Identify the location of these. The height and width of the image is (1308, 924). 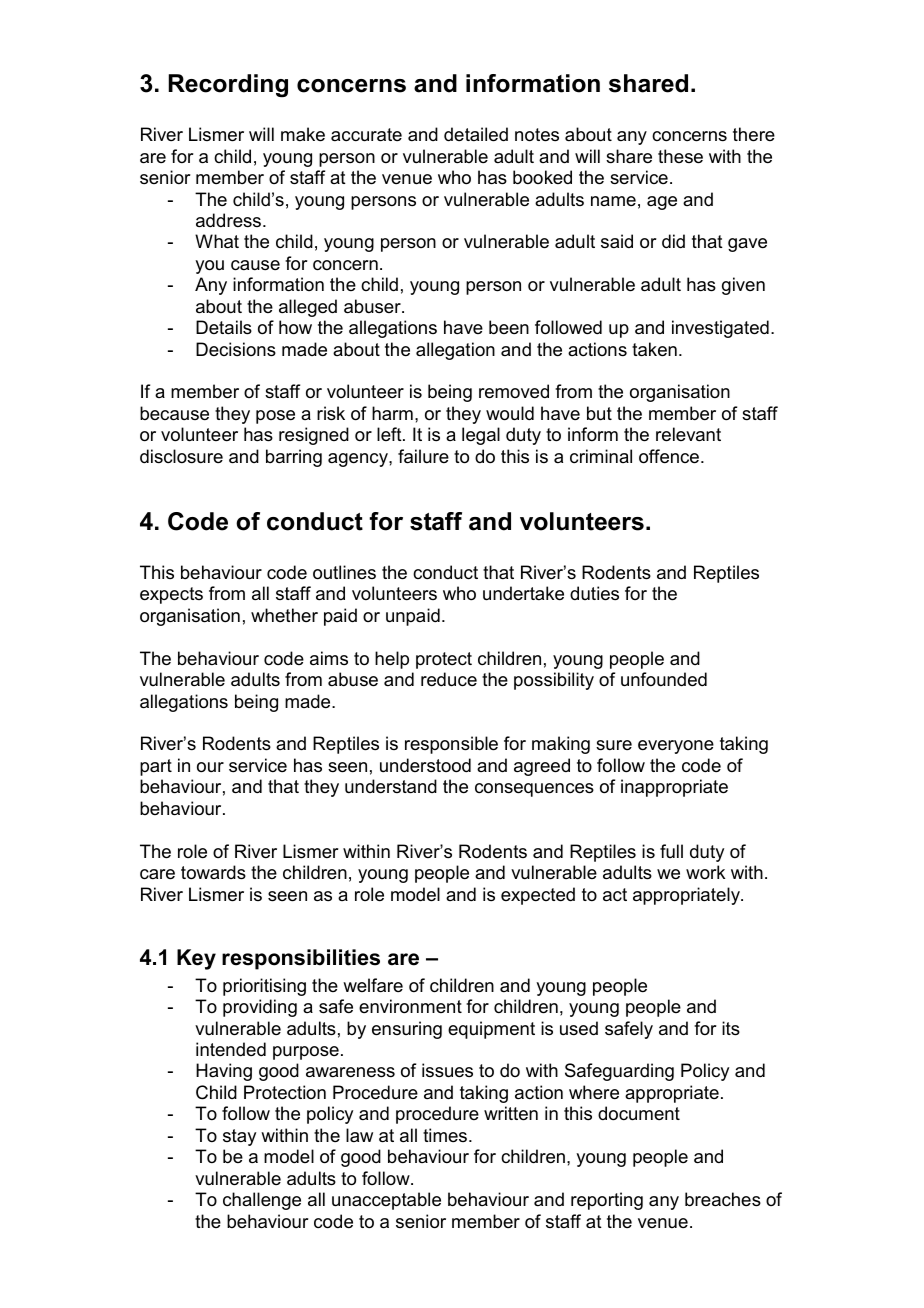
(680, 156).
